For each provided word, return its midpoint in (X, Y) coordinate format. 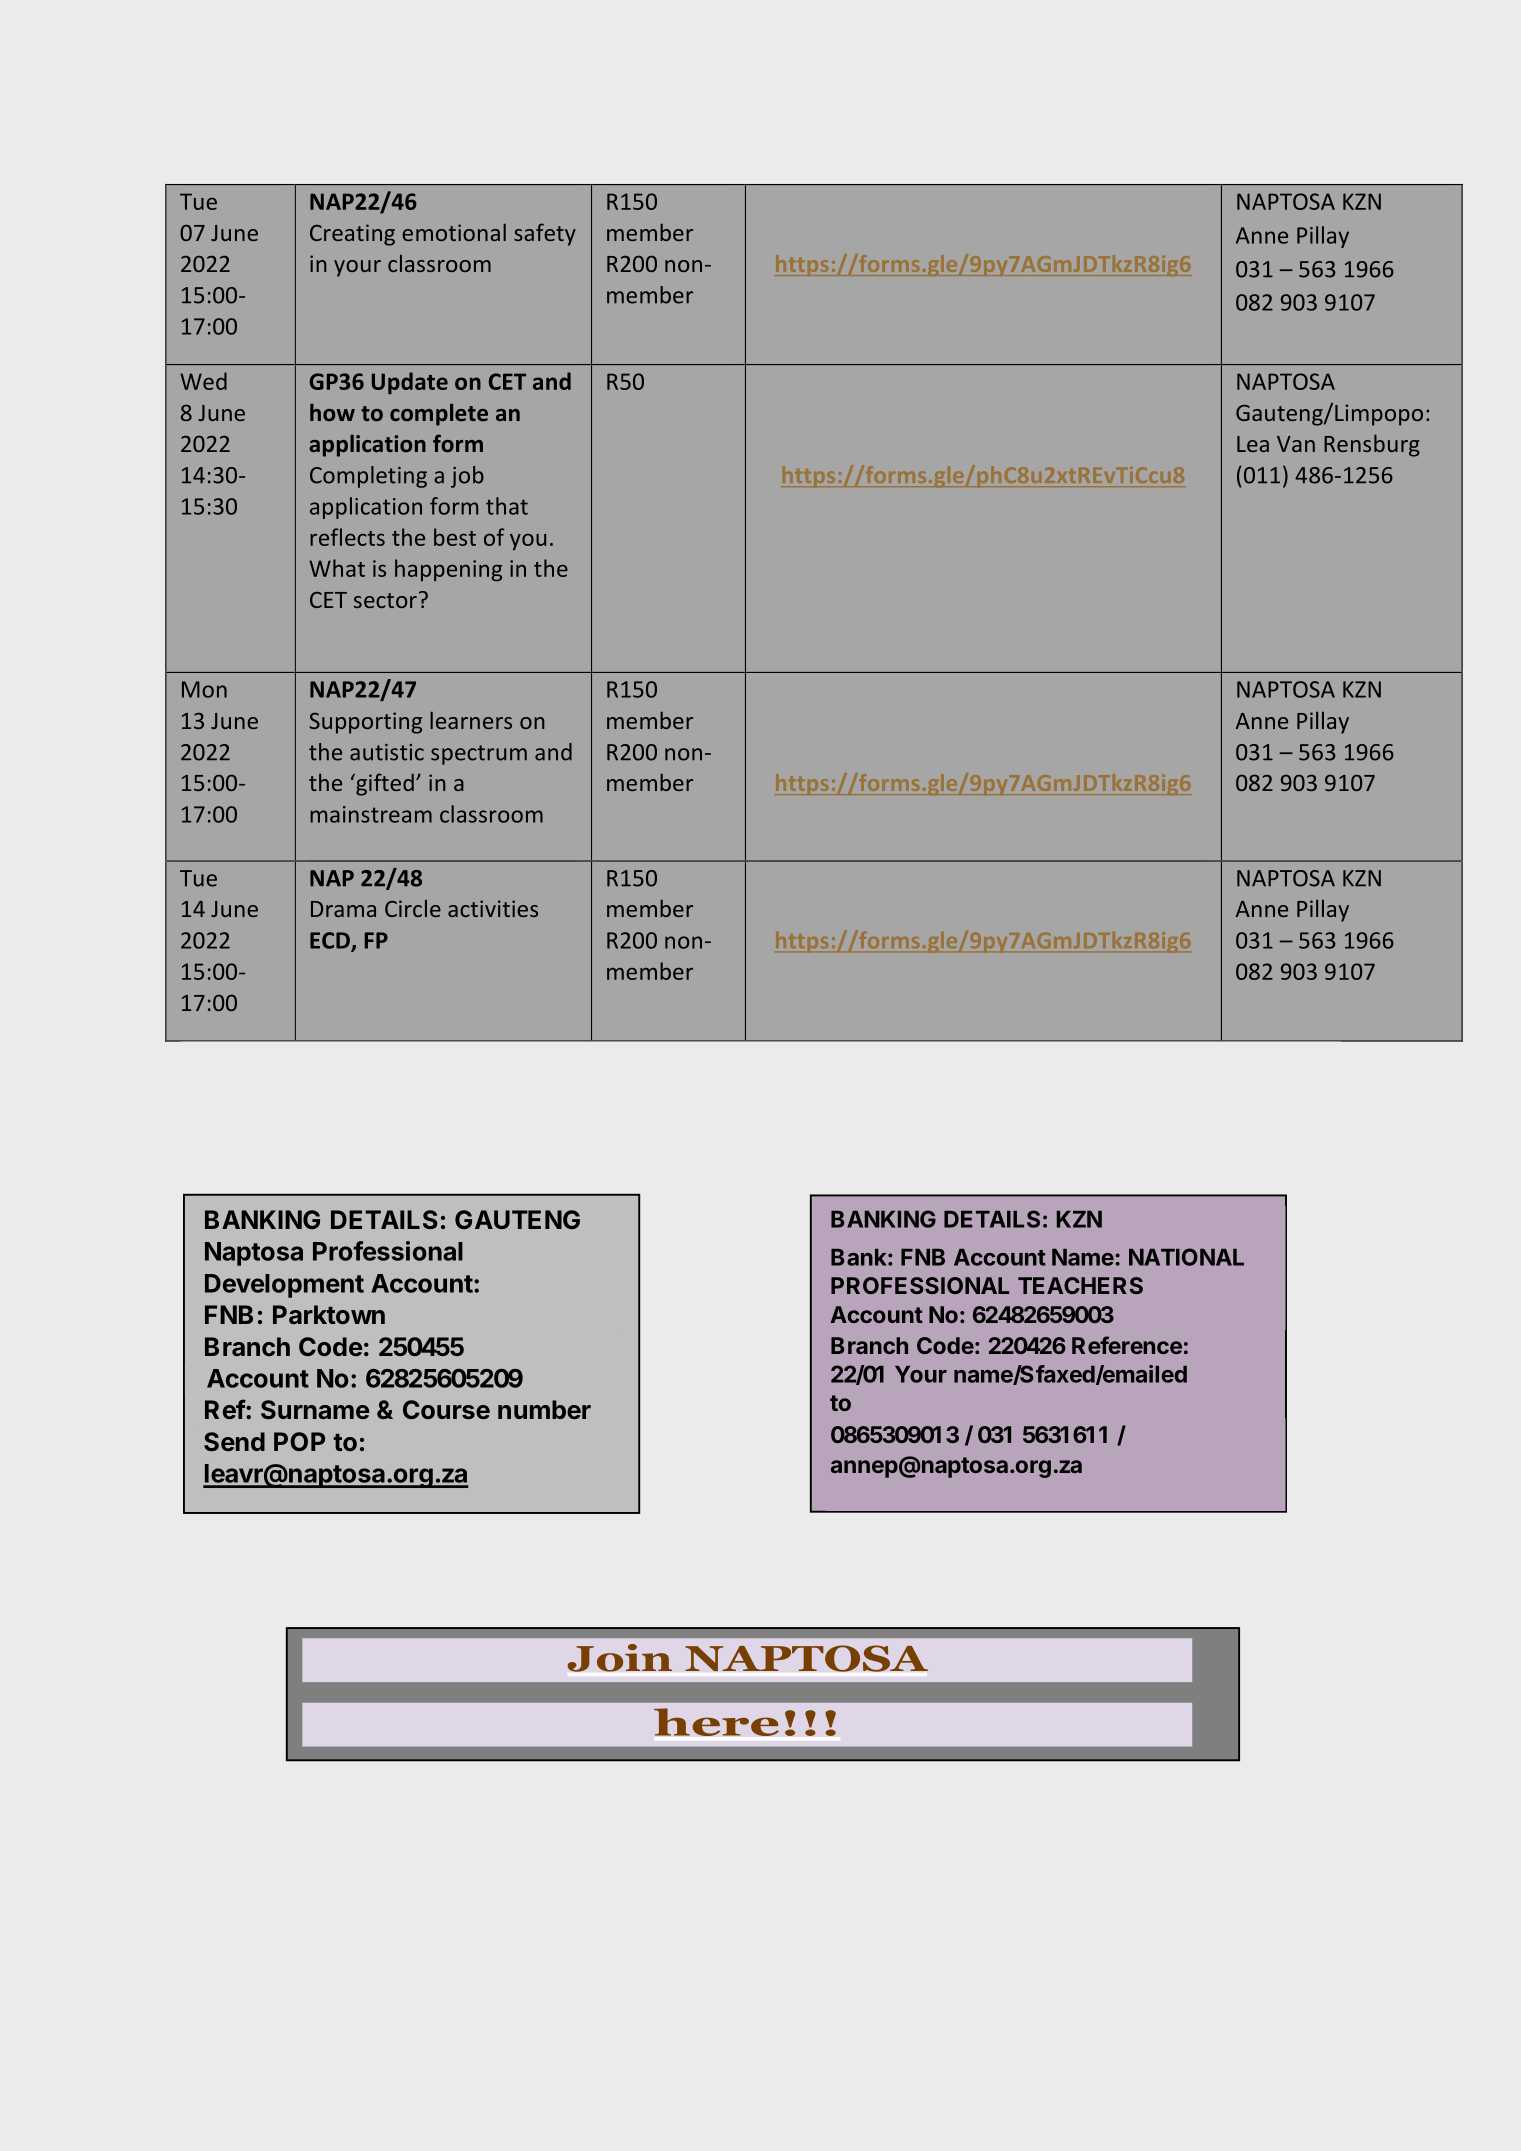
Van (1296, 444)
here (716, 1722)
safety (545, 234)
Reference (1127, 1345)
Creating (352, 235)
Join (619, 1658)
